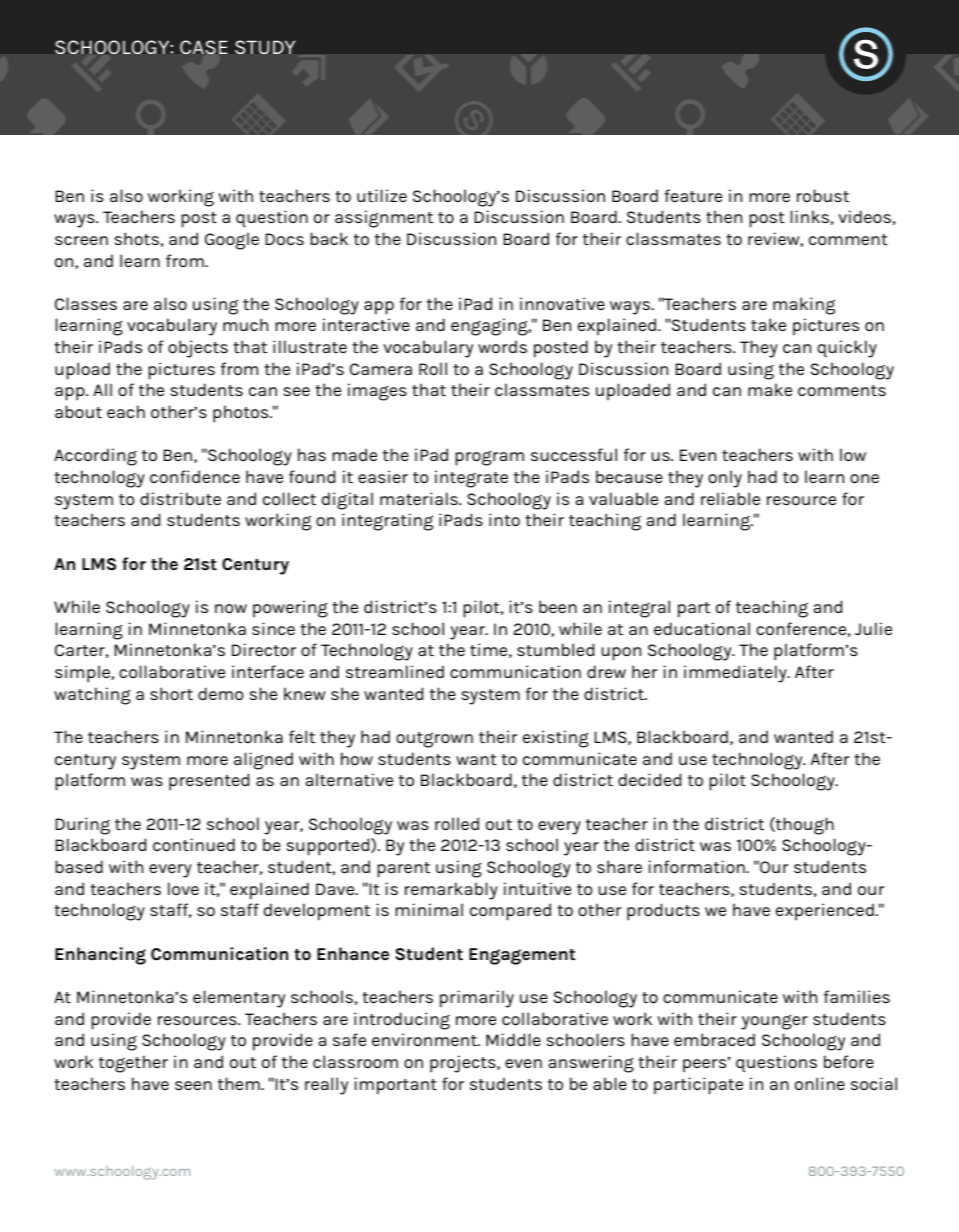 Image resolution: width=959 pixels, height=1232 pixels. What do you see at coordinates (770, 389) in the screenshot?
I see `make` at bounding box center [770, 389].
